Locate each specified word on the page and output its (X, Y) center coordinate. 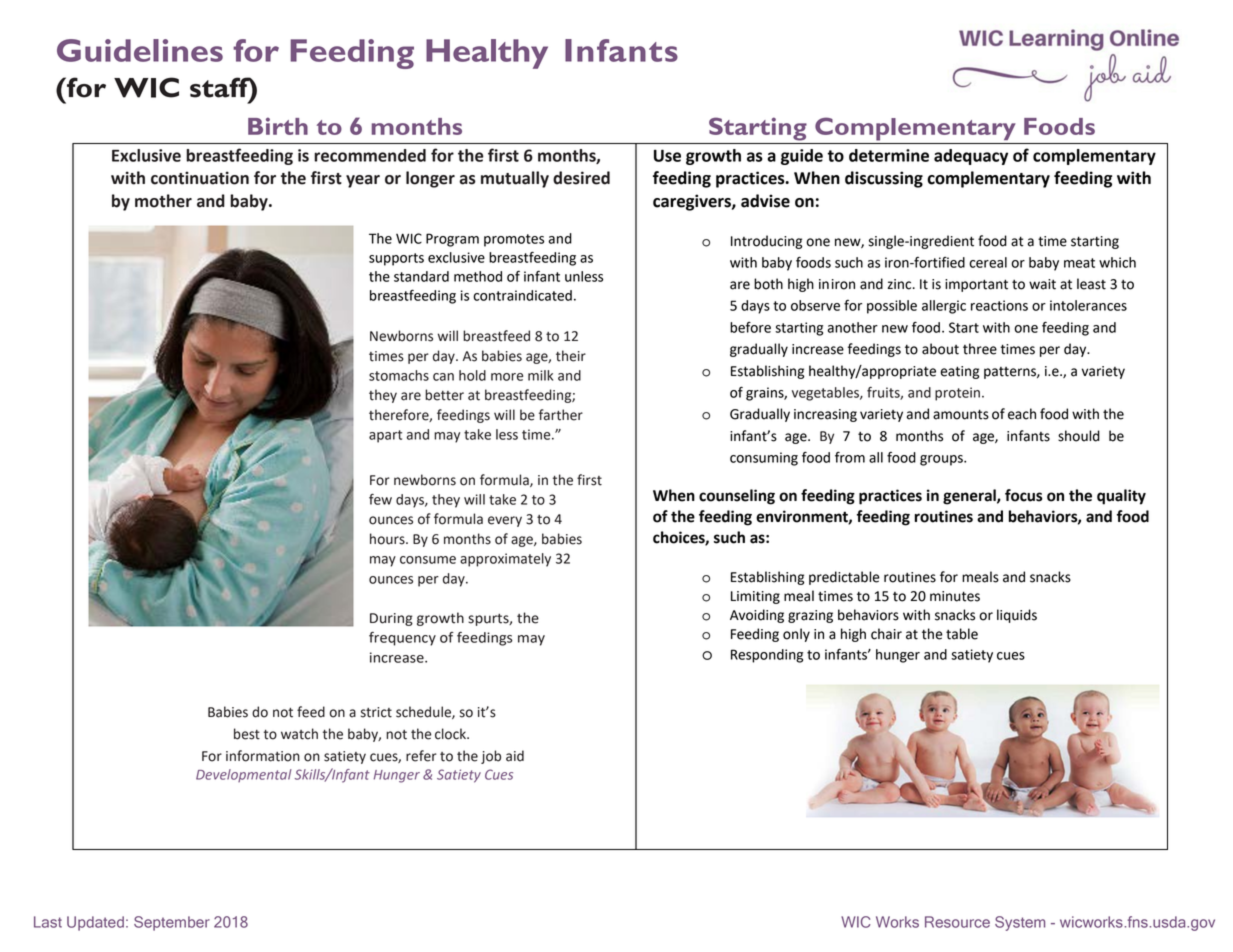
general (970, 497)
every (505, 521)
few (380, 499)
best (247, 734)
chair (886, 634)
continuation (200, 178)
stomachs (399, 375)
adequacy (971, 157)
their (571, 356)
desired (581, 178)
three (980, 349)
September (172, 923)
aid (515, 756)
